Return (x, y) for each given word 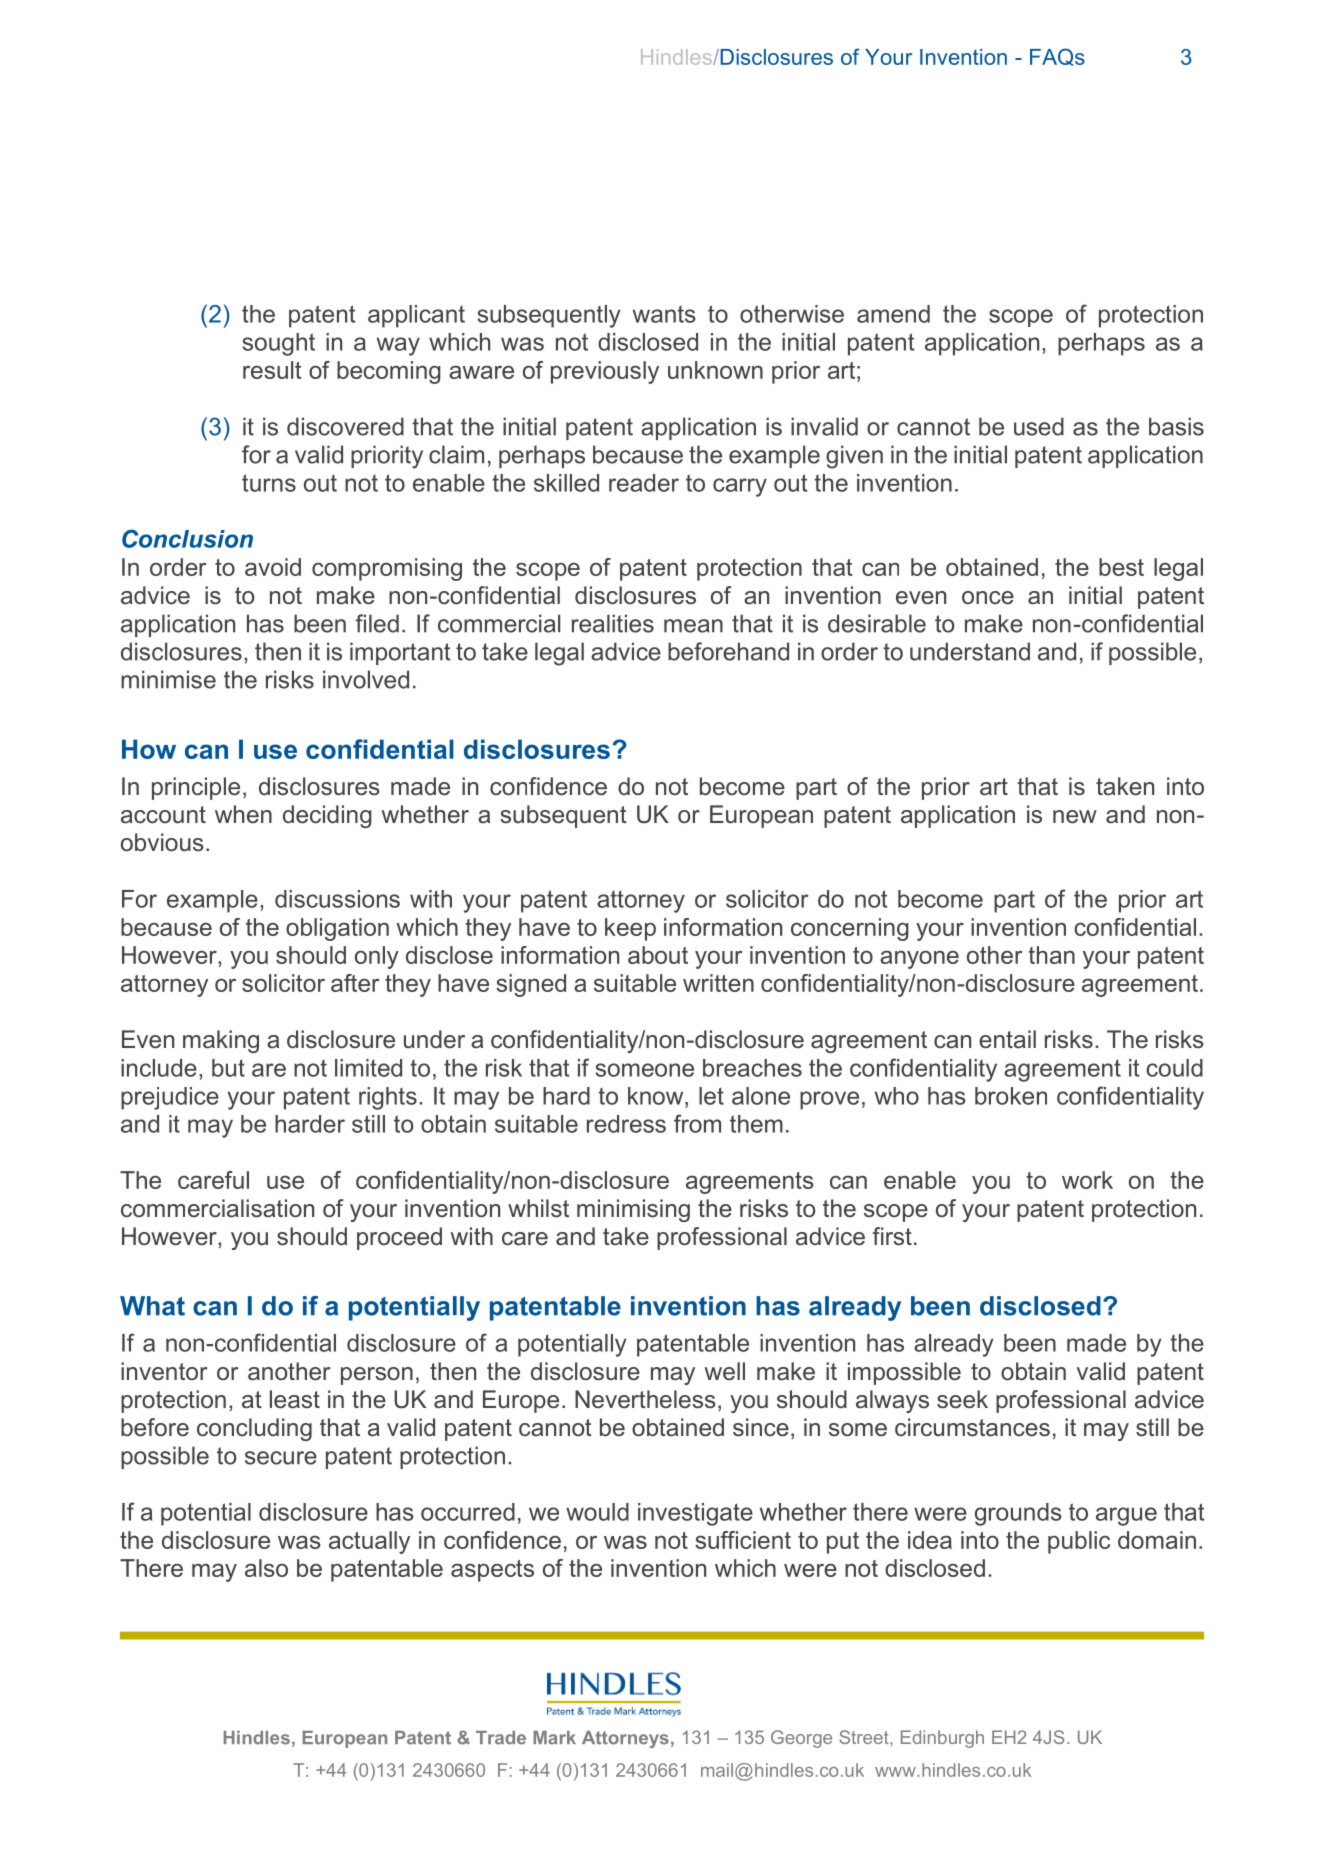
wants (664, 314)
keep (630, 929)
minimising (633, 1210)
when (243, 814)
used (1039, 426)
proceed (399, 1238)
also (266, 1568)
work (1087, 1180)
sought (279, 344)
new (1075, 817)
